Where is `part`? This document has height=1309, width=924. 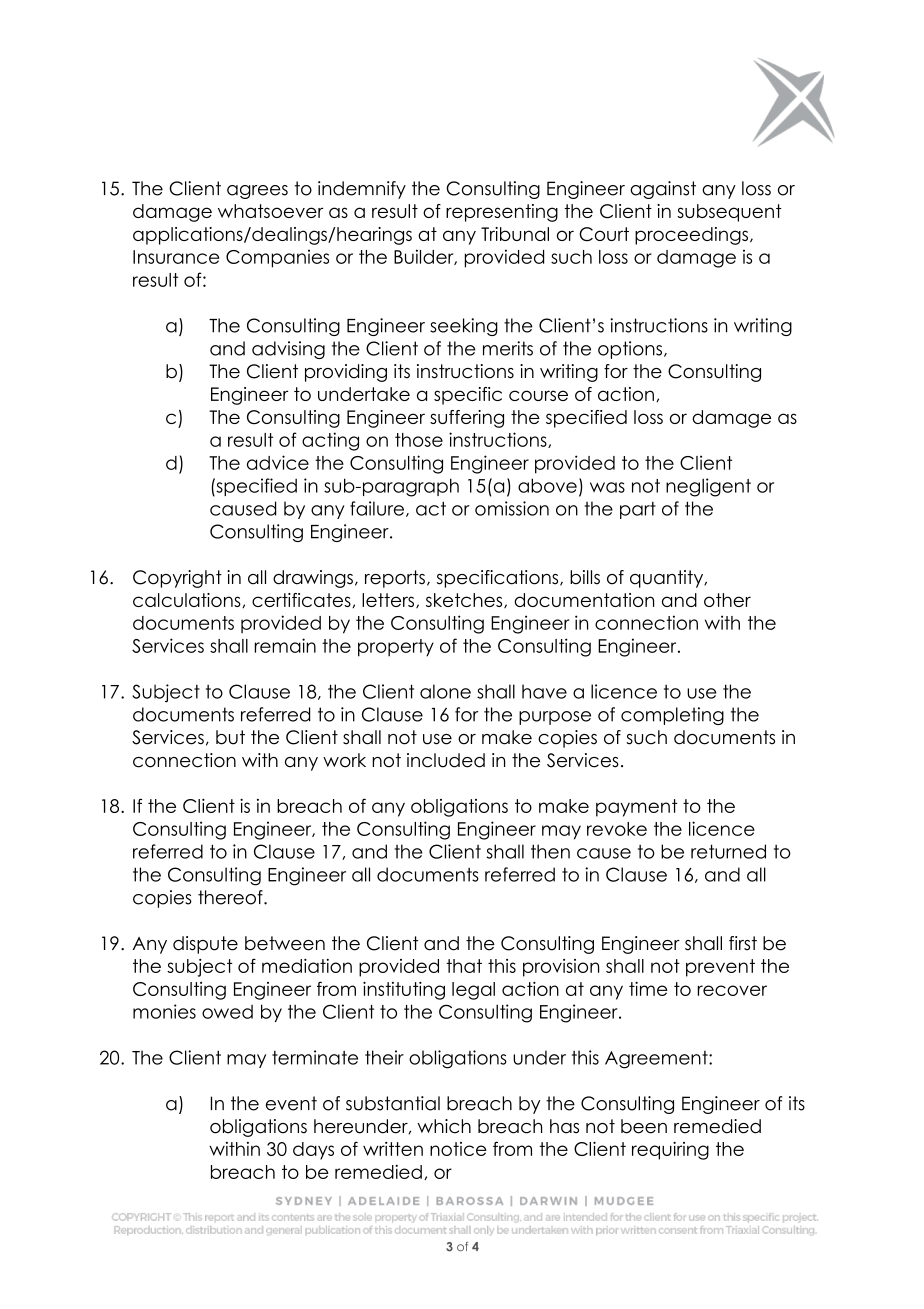 part is located at coordinates (638, 510).
